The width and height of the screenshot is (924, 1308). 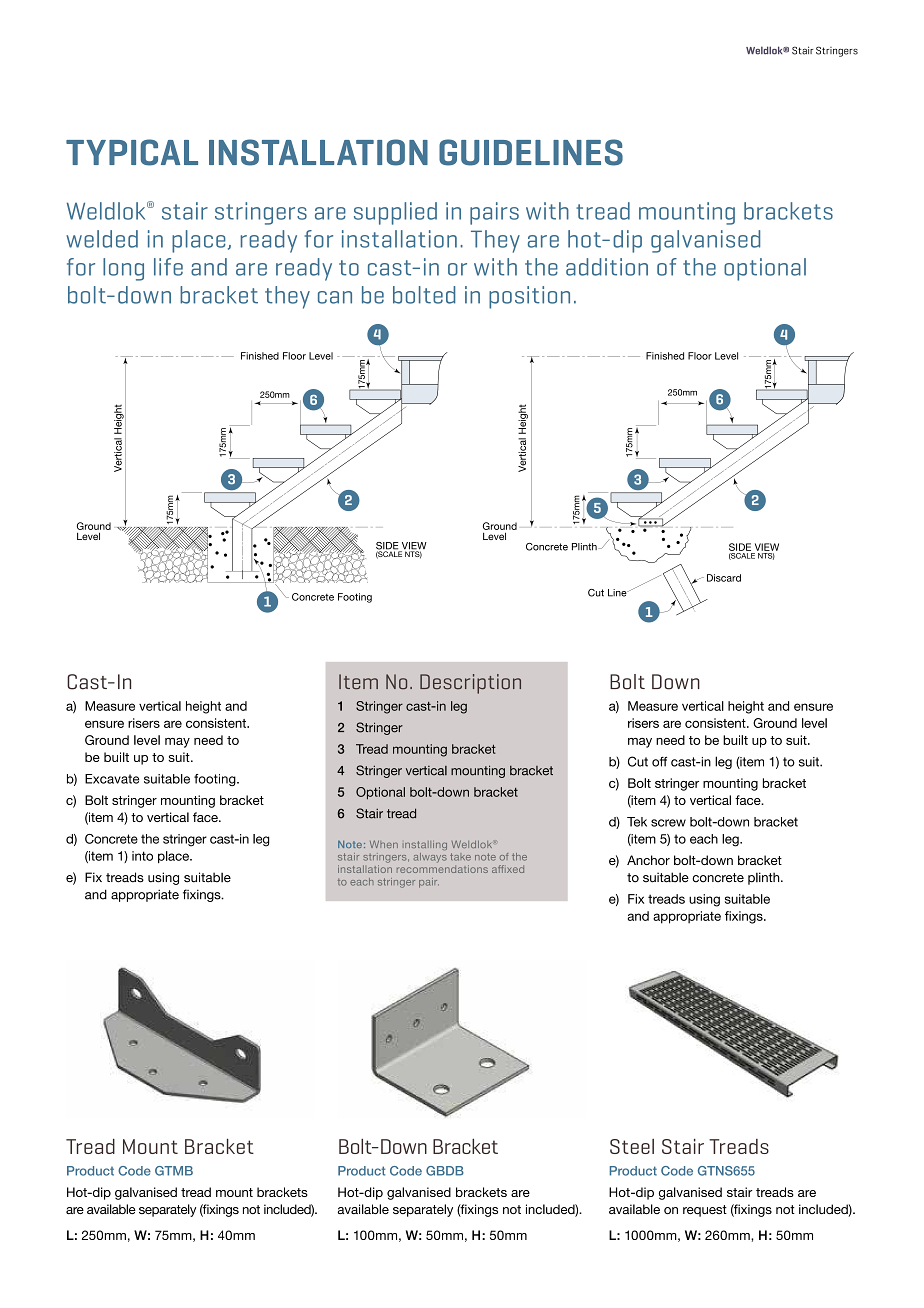 What do you see at coordinates (112, 779) in the screenshot?
I see `Excavate` at bounding box center [112, 779].
